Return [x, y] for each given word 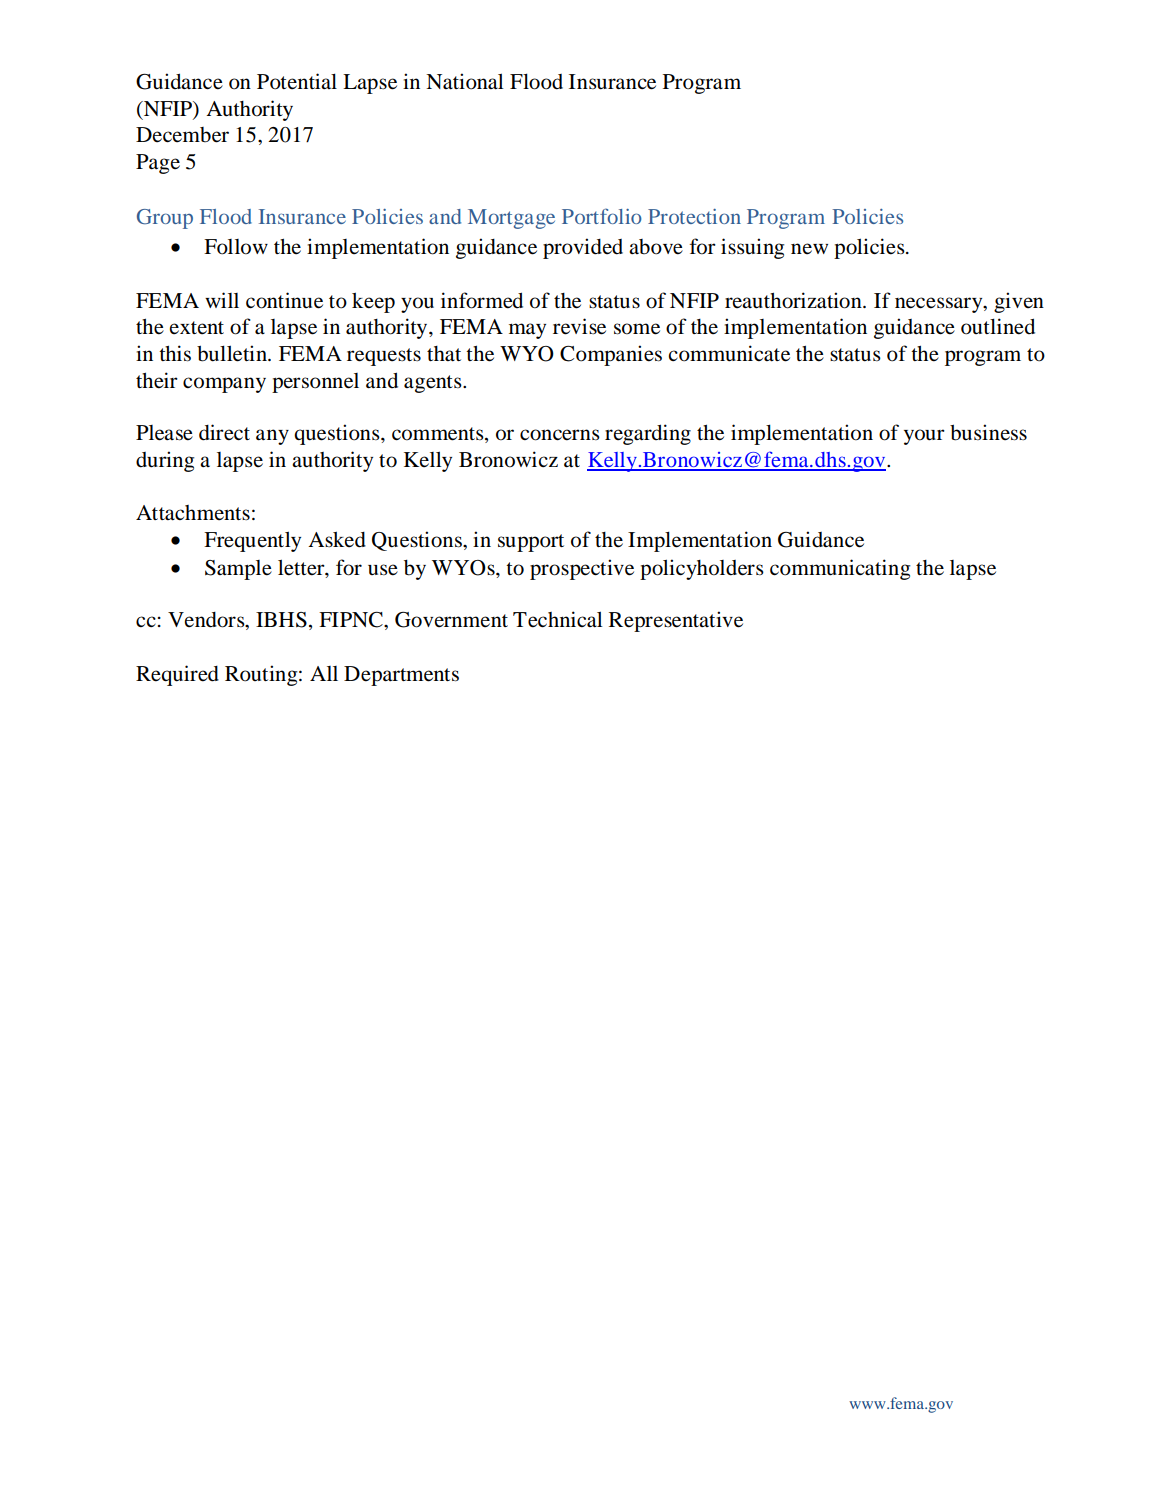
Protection [694, 216]
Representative [676, 621]
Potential [297, 81]
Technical [558, 619]
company [224, 385]
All [324, 673]
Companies [611, 355]
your [924, 437]
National [465, 81]
